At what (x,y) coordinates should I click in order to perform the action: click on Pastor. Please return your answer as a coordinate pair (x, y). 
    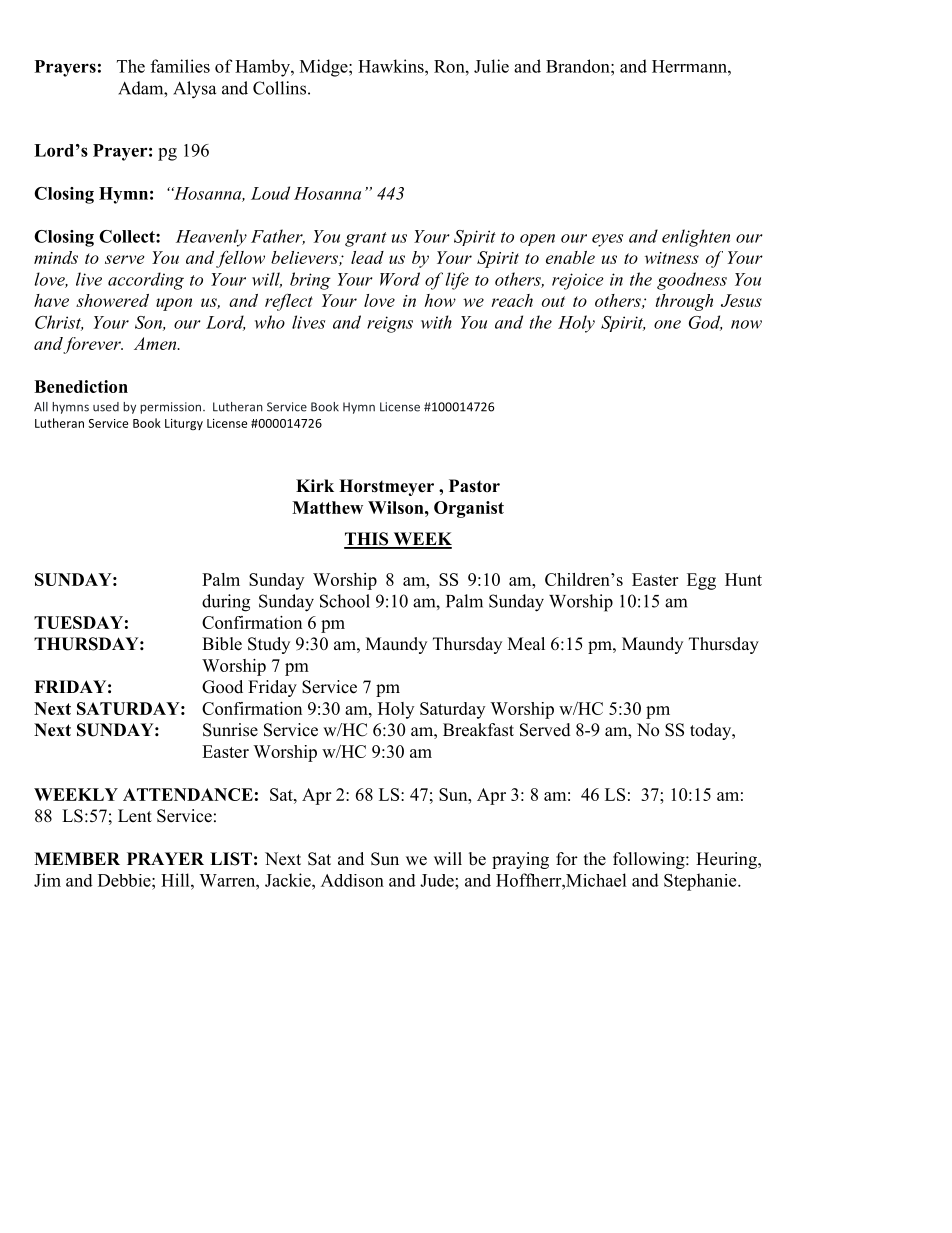
    Looking at the image, I should click on (474, 486).
